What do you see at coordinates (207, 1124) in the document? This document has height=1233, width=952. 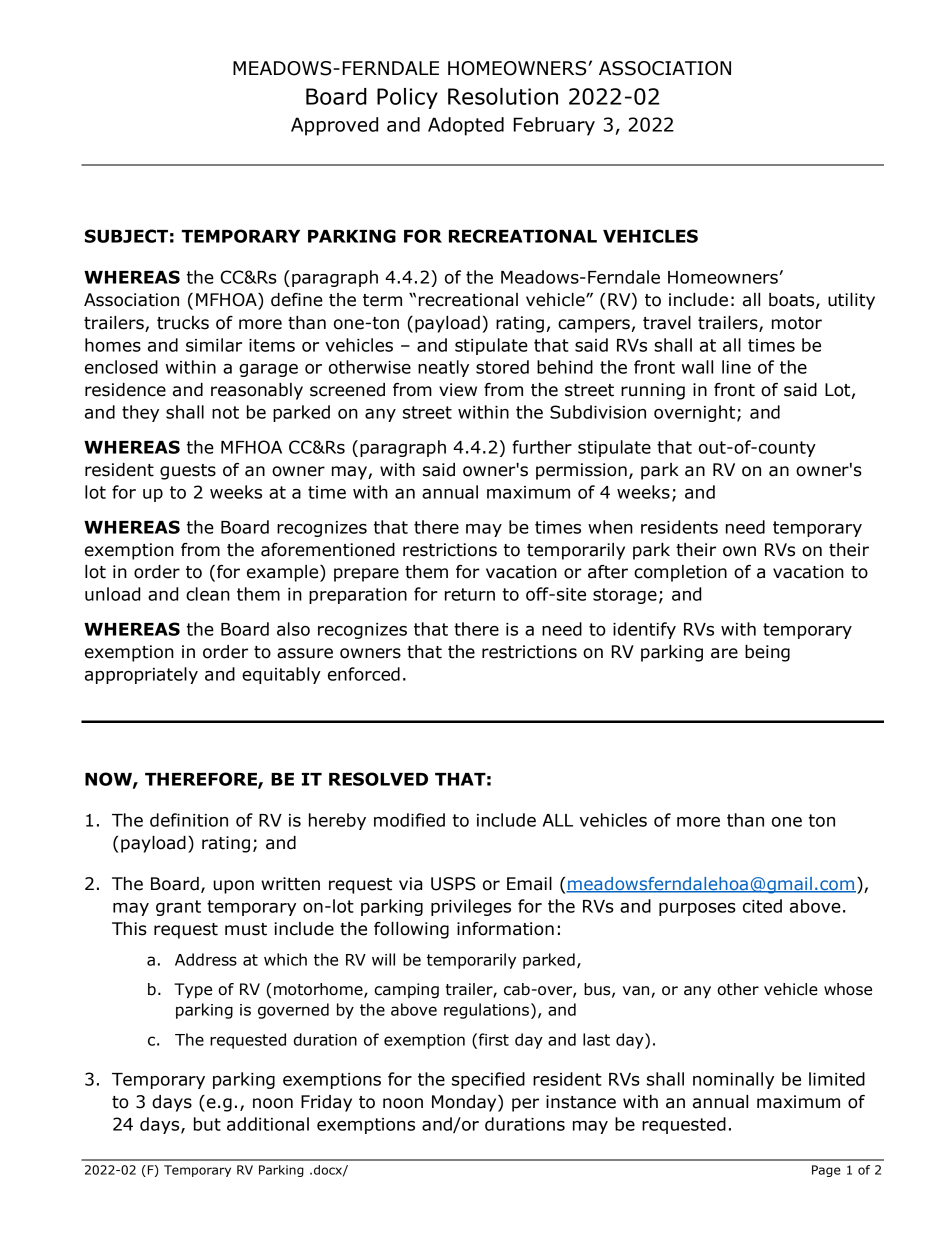 I see `but` at bounding box center [207, 1124].
